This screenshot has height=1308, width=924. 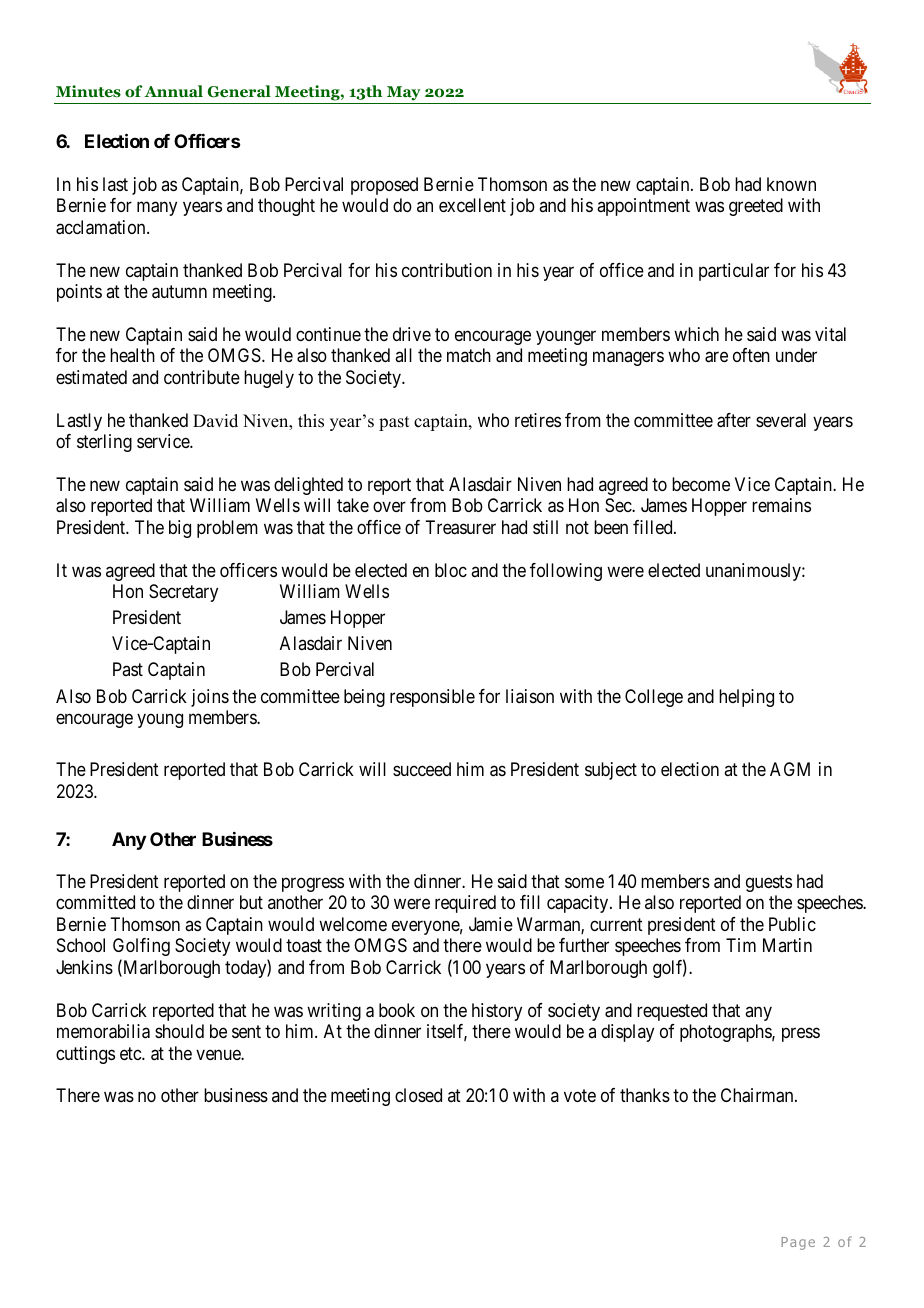 I want to click on closed, so click(x=418, y=1095).
